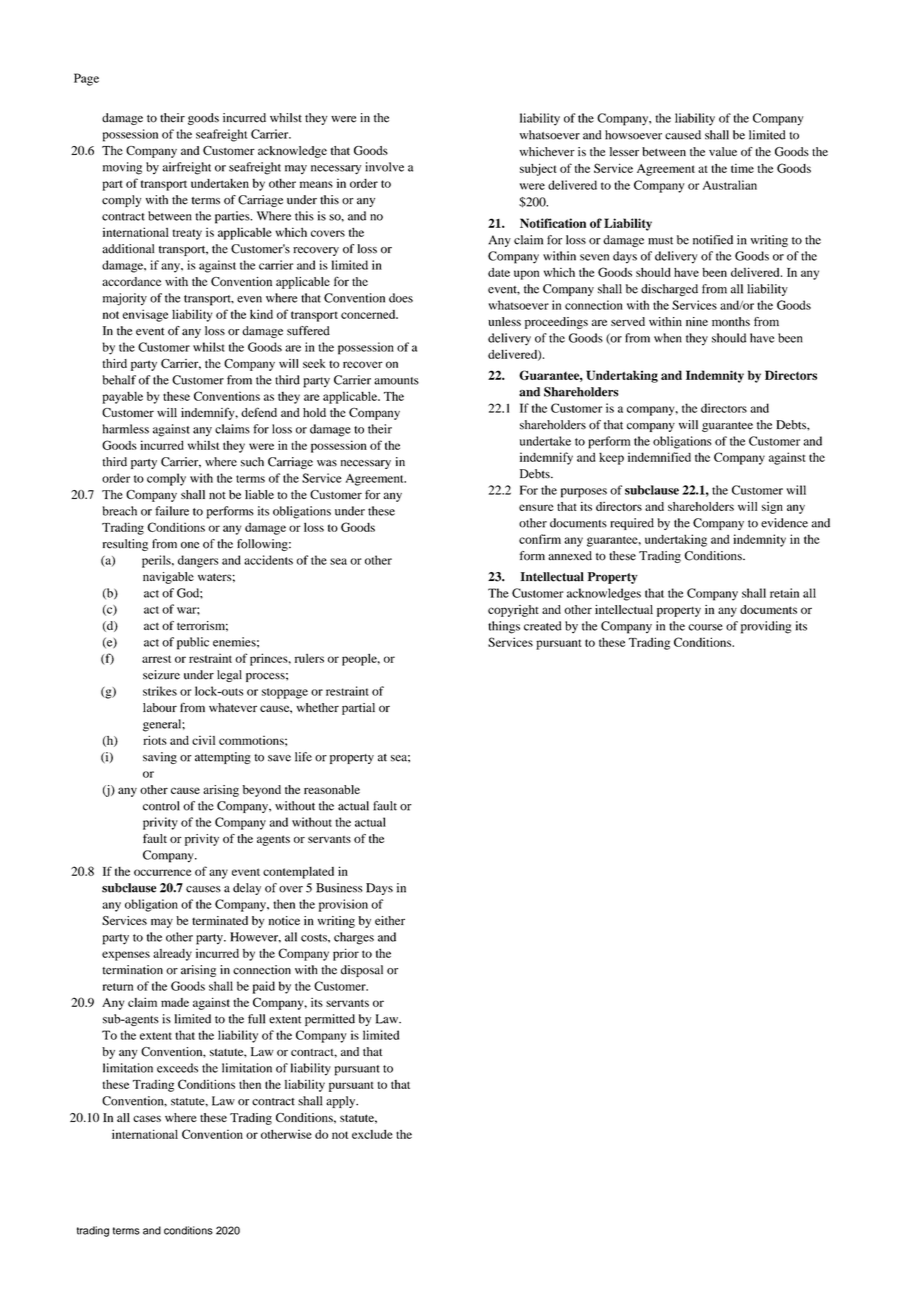 The height and width of the screenshot is (1307, 924). What do you see at coordinates (705, 627) in the screenshot?
I see `course` at bounding box center [705, 627].
